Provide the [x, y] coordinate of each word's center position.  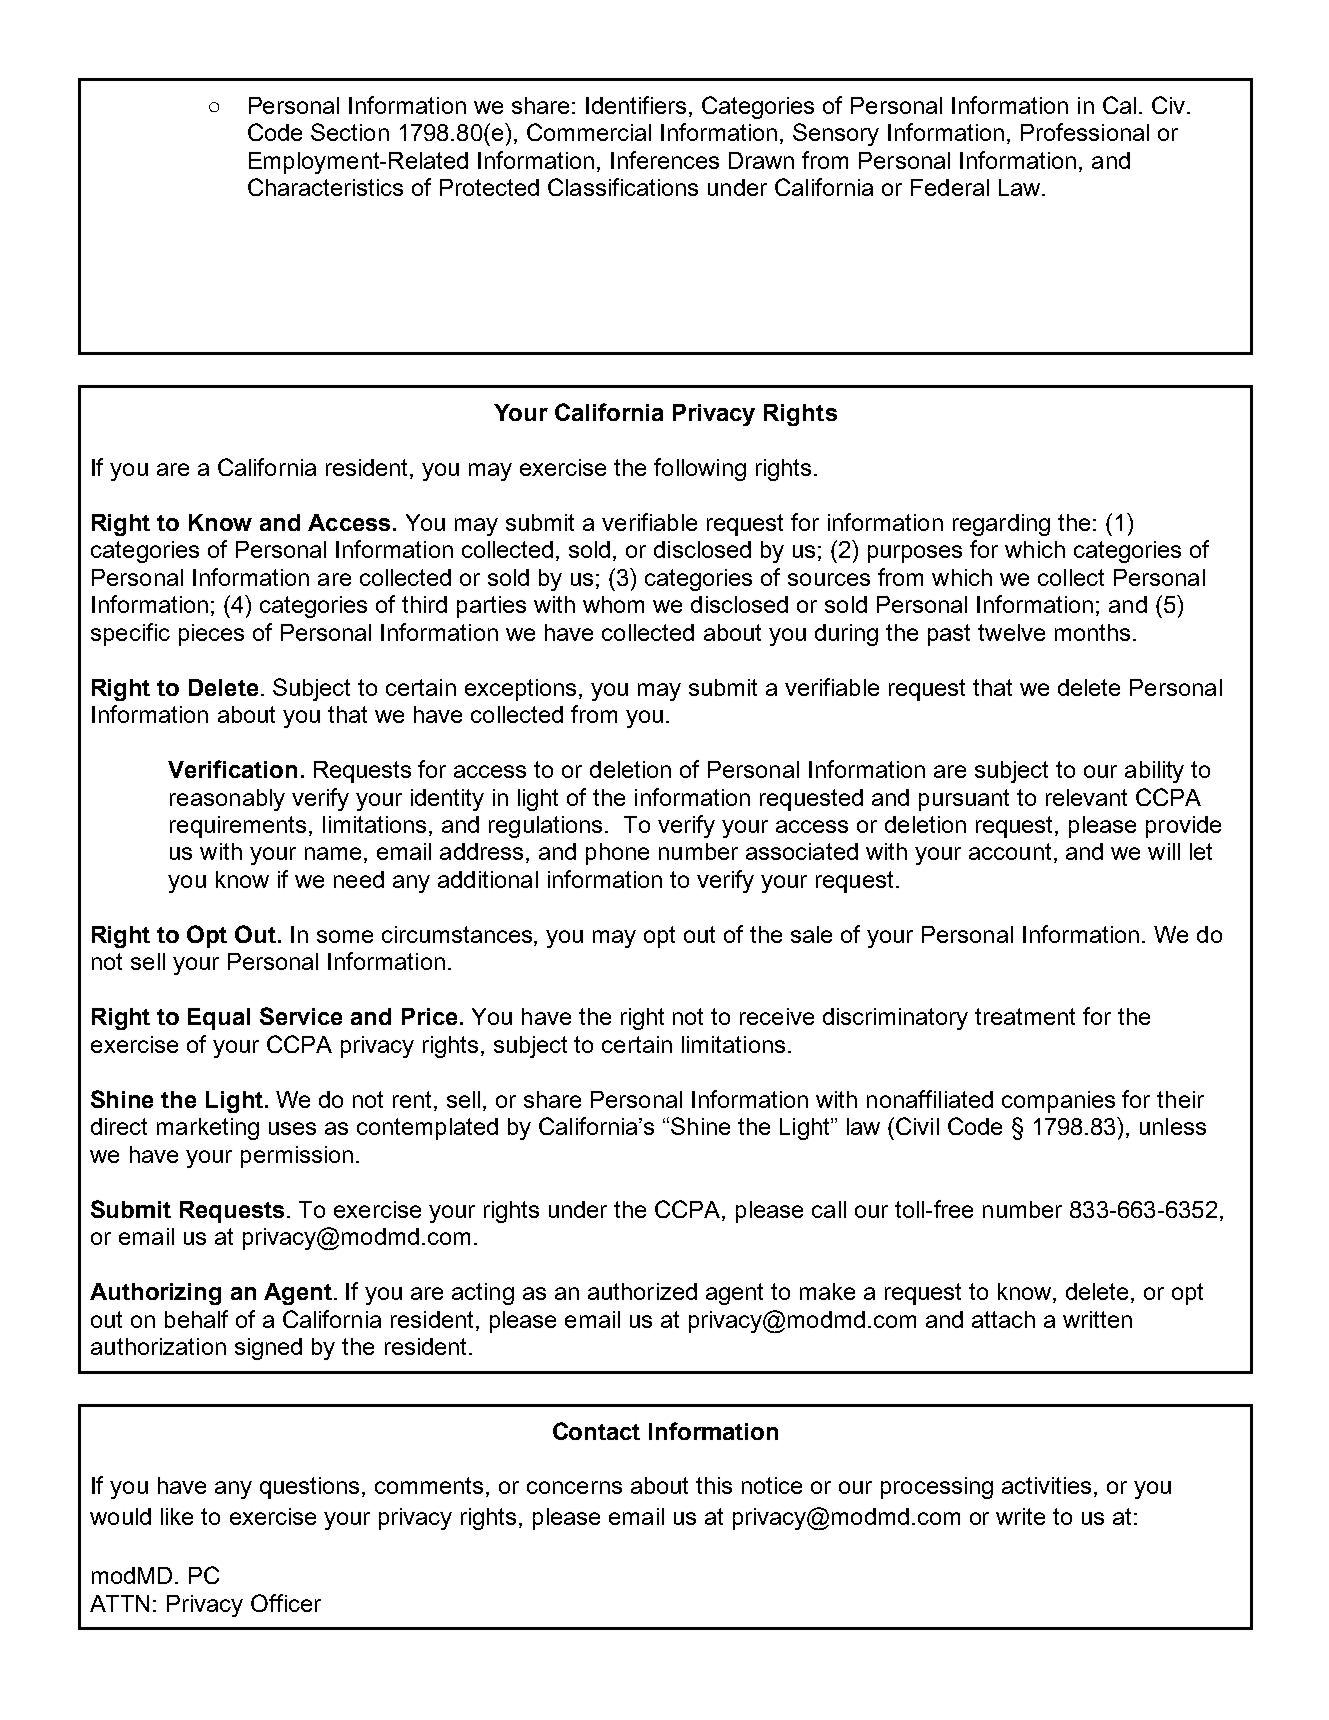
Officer [286, 1603]
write [1020, 1516]
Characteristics [325, 187]
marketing [208, 1129]
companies [1058, 1102]
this [714, 1485]
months [1092, 632]
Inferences [665, 160]
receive [777, 1016]
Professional [1085, 132]
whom [613, 604]
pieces [211, 635]
